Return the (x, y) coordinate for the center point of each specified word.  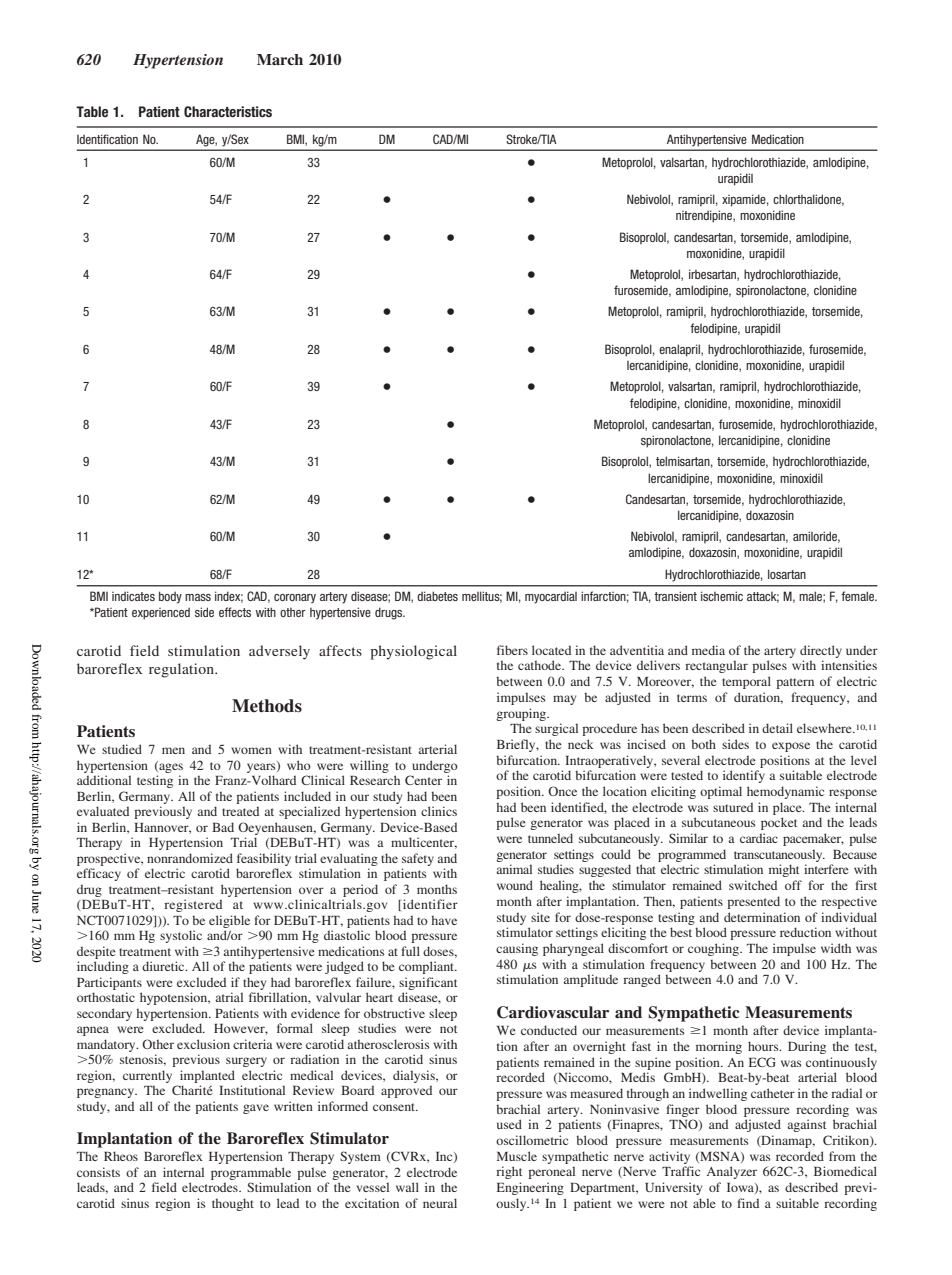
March (280, 59)
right (509, 1172)
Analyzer (731, 1172)
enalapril (680, 350)
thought (233, 1204)
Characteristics (228, 111)
